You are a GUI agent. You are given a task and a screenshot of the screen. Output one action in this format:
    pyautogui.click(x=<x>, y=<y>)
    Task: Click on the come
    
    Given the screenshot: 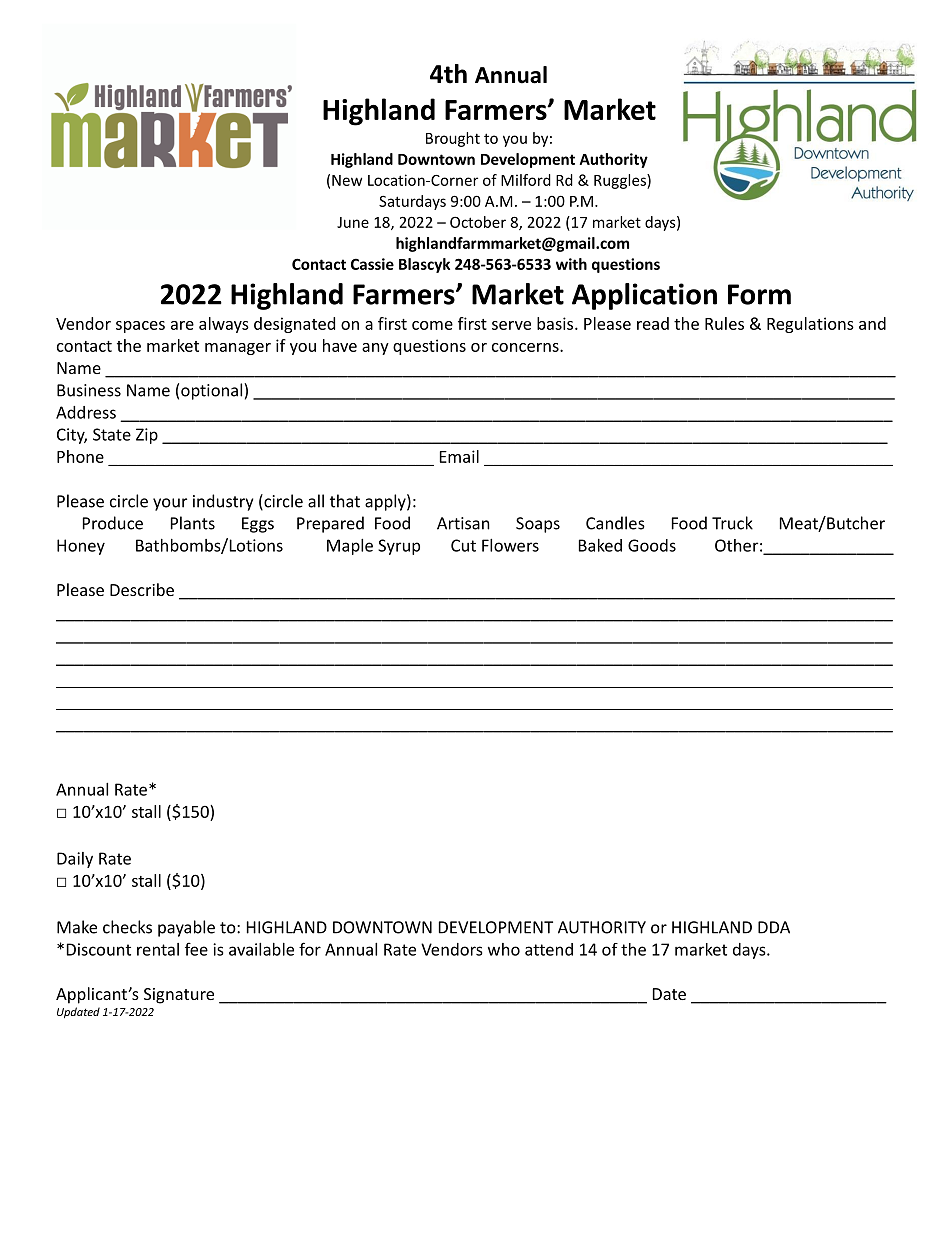 What is the action you would take?
    pyautogui.click(x=432, y=325)
